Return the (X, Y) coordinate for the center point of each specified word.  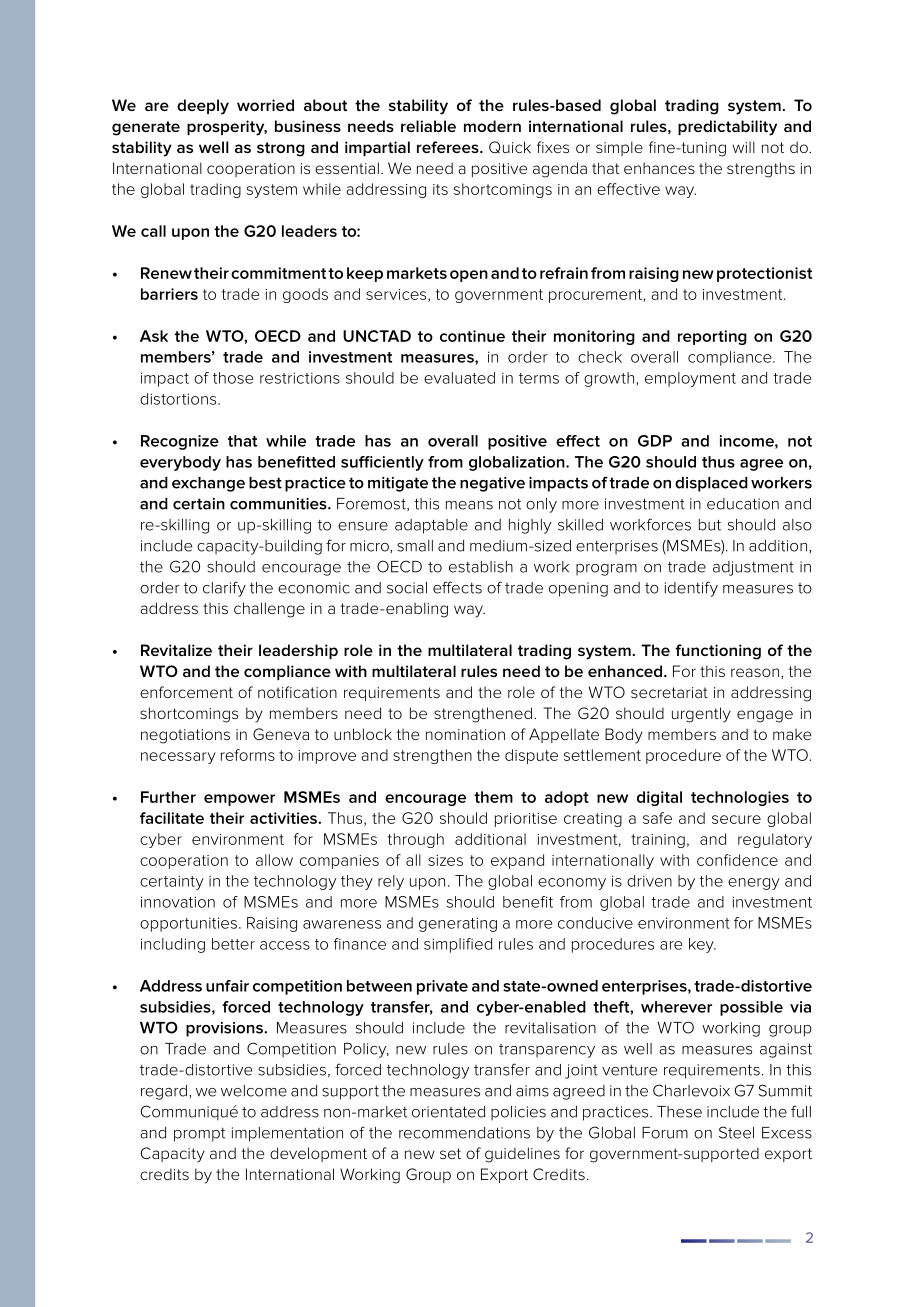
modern (492, 126)
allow (274, 860)
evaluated (459, 378)
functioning (718, 652)
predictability (727, 128)
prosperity (227, 128)
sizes (445, 860)
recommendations (464, 1133)
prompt (199, 1135)
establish (481, 567)
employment (690, 379)
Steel (736, 1132)
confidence (737, 860)
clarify (224, 589)
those (233, 378)
